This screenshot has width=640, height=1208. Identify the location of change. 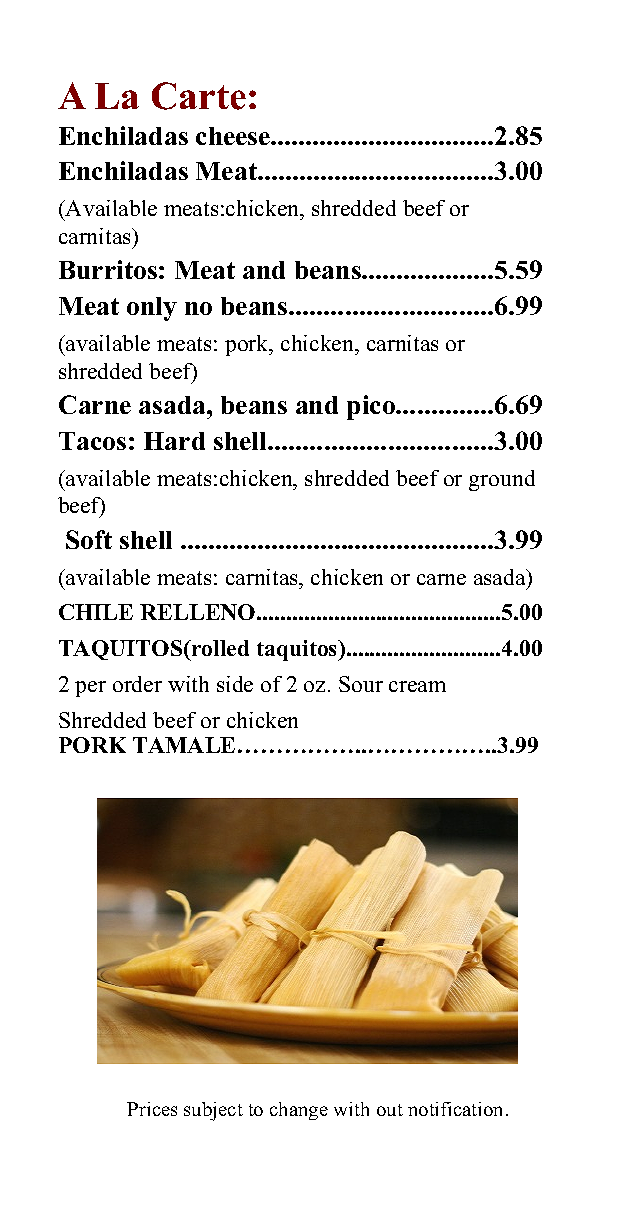
(299, 1111).
